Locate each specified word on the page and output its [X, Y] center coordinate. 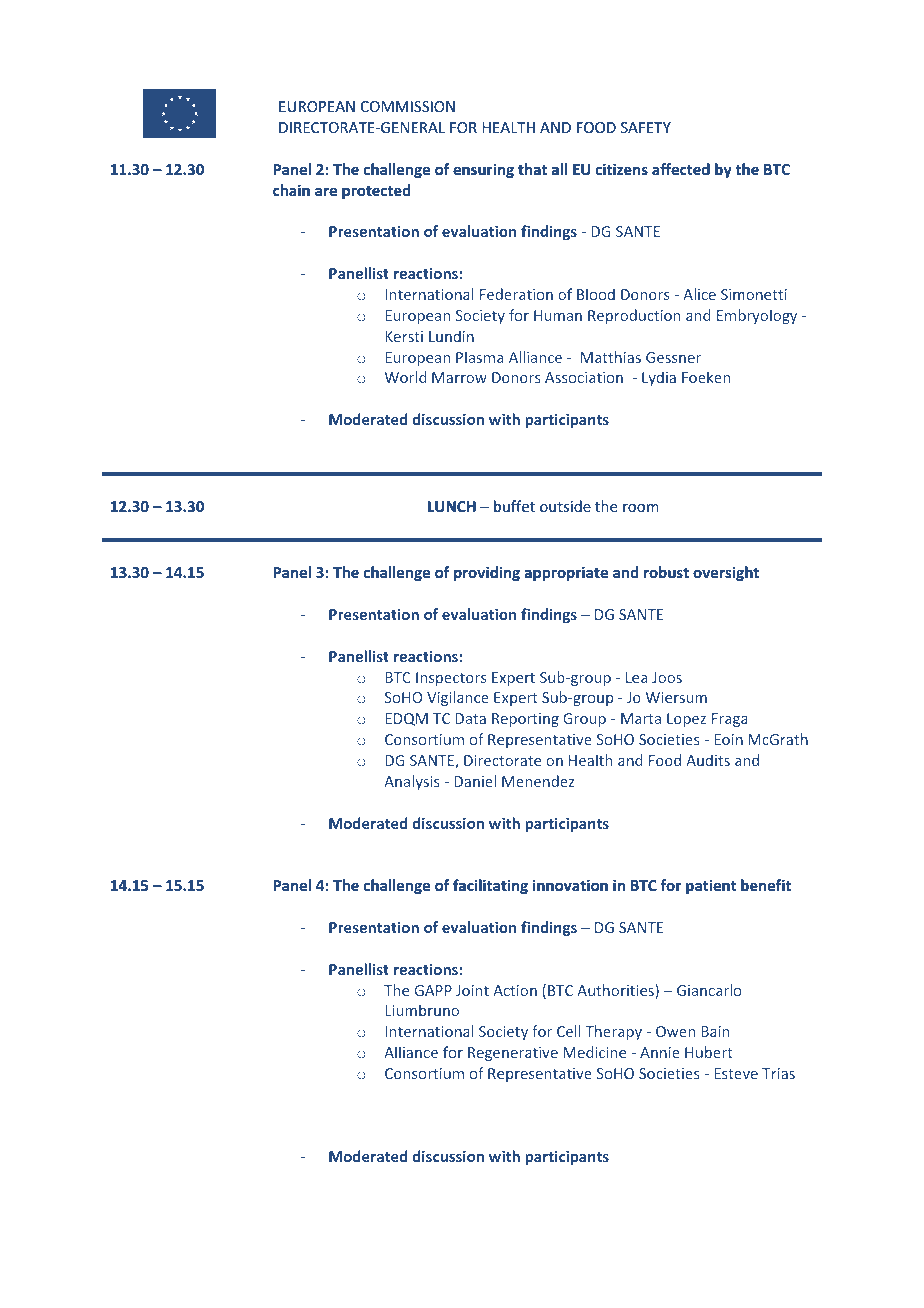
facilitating [490, 886]
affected [681, 169]
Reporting [525, 720]
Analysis [412, 782]
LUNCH [452, 506]
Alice [699, 294]
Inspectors [451, 679]
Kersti [404, 336]
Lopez [686, 720]
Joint [472, 990]
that [532, 169]
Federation [516, 294]
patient [711, 886]
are [326, 191]
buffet [514, 506]
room [641, 508]
